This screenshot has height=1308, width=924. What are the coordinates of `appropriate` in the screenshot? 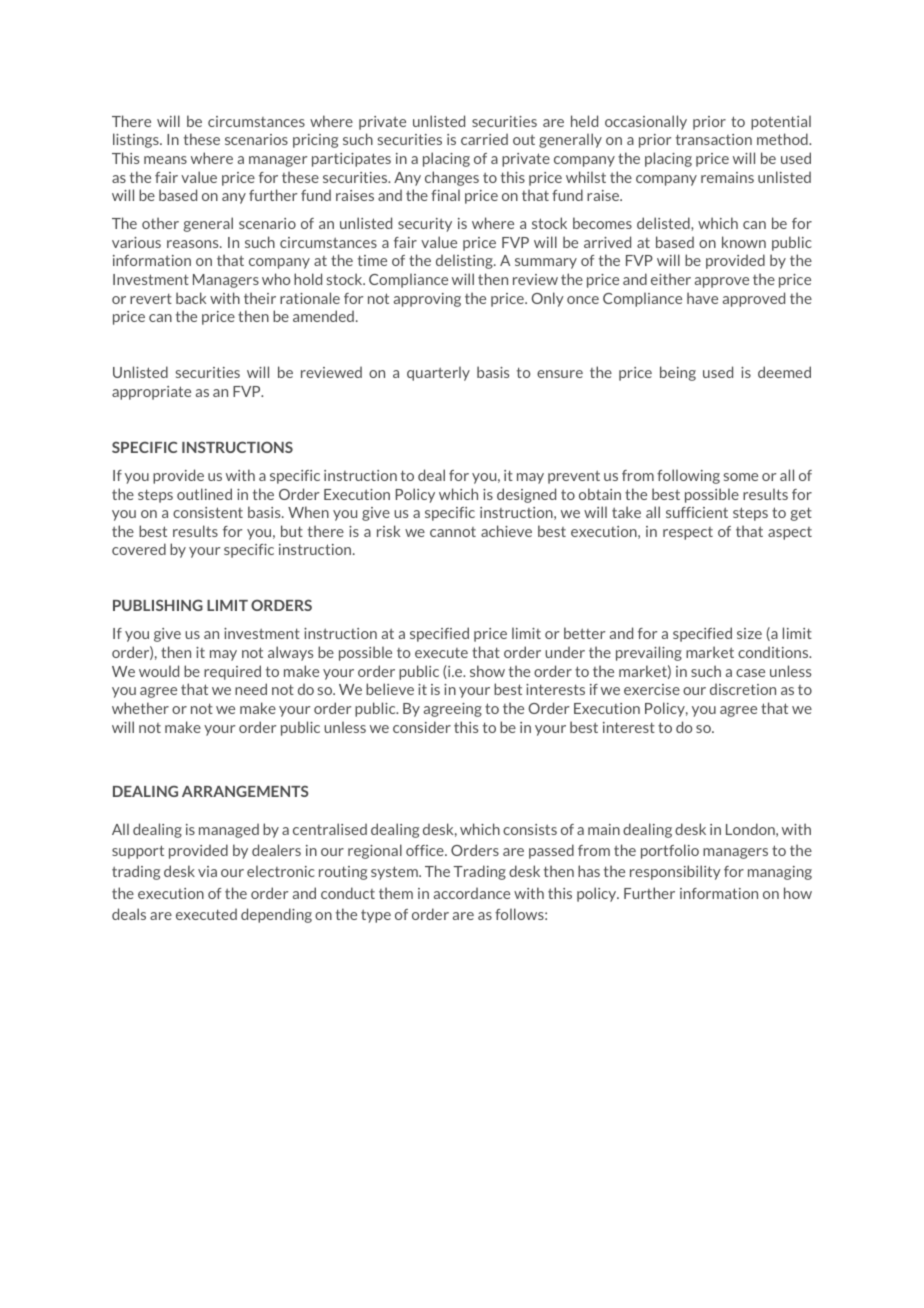 It's located at (151, 393).
